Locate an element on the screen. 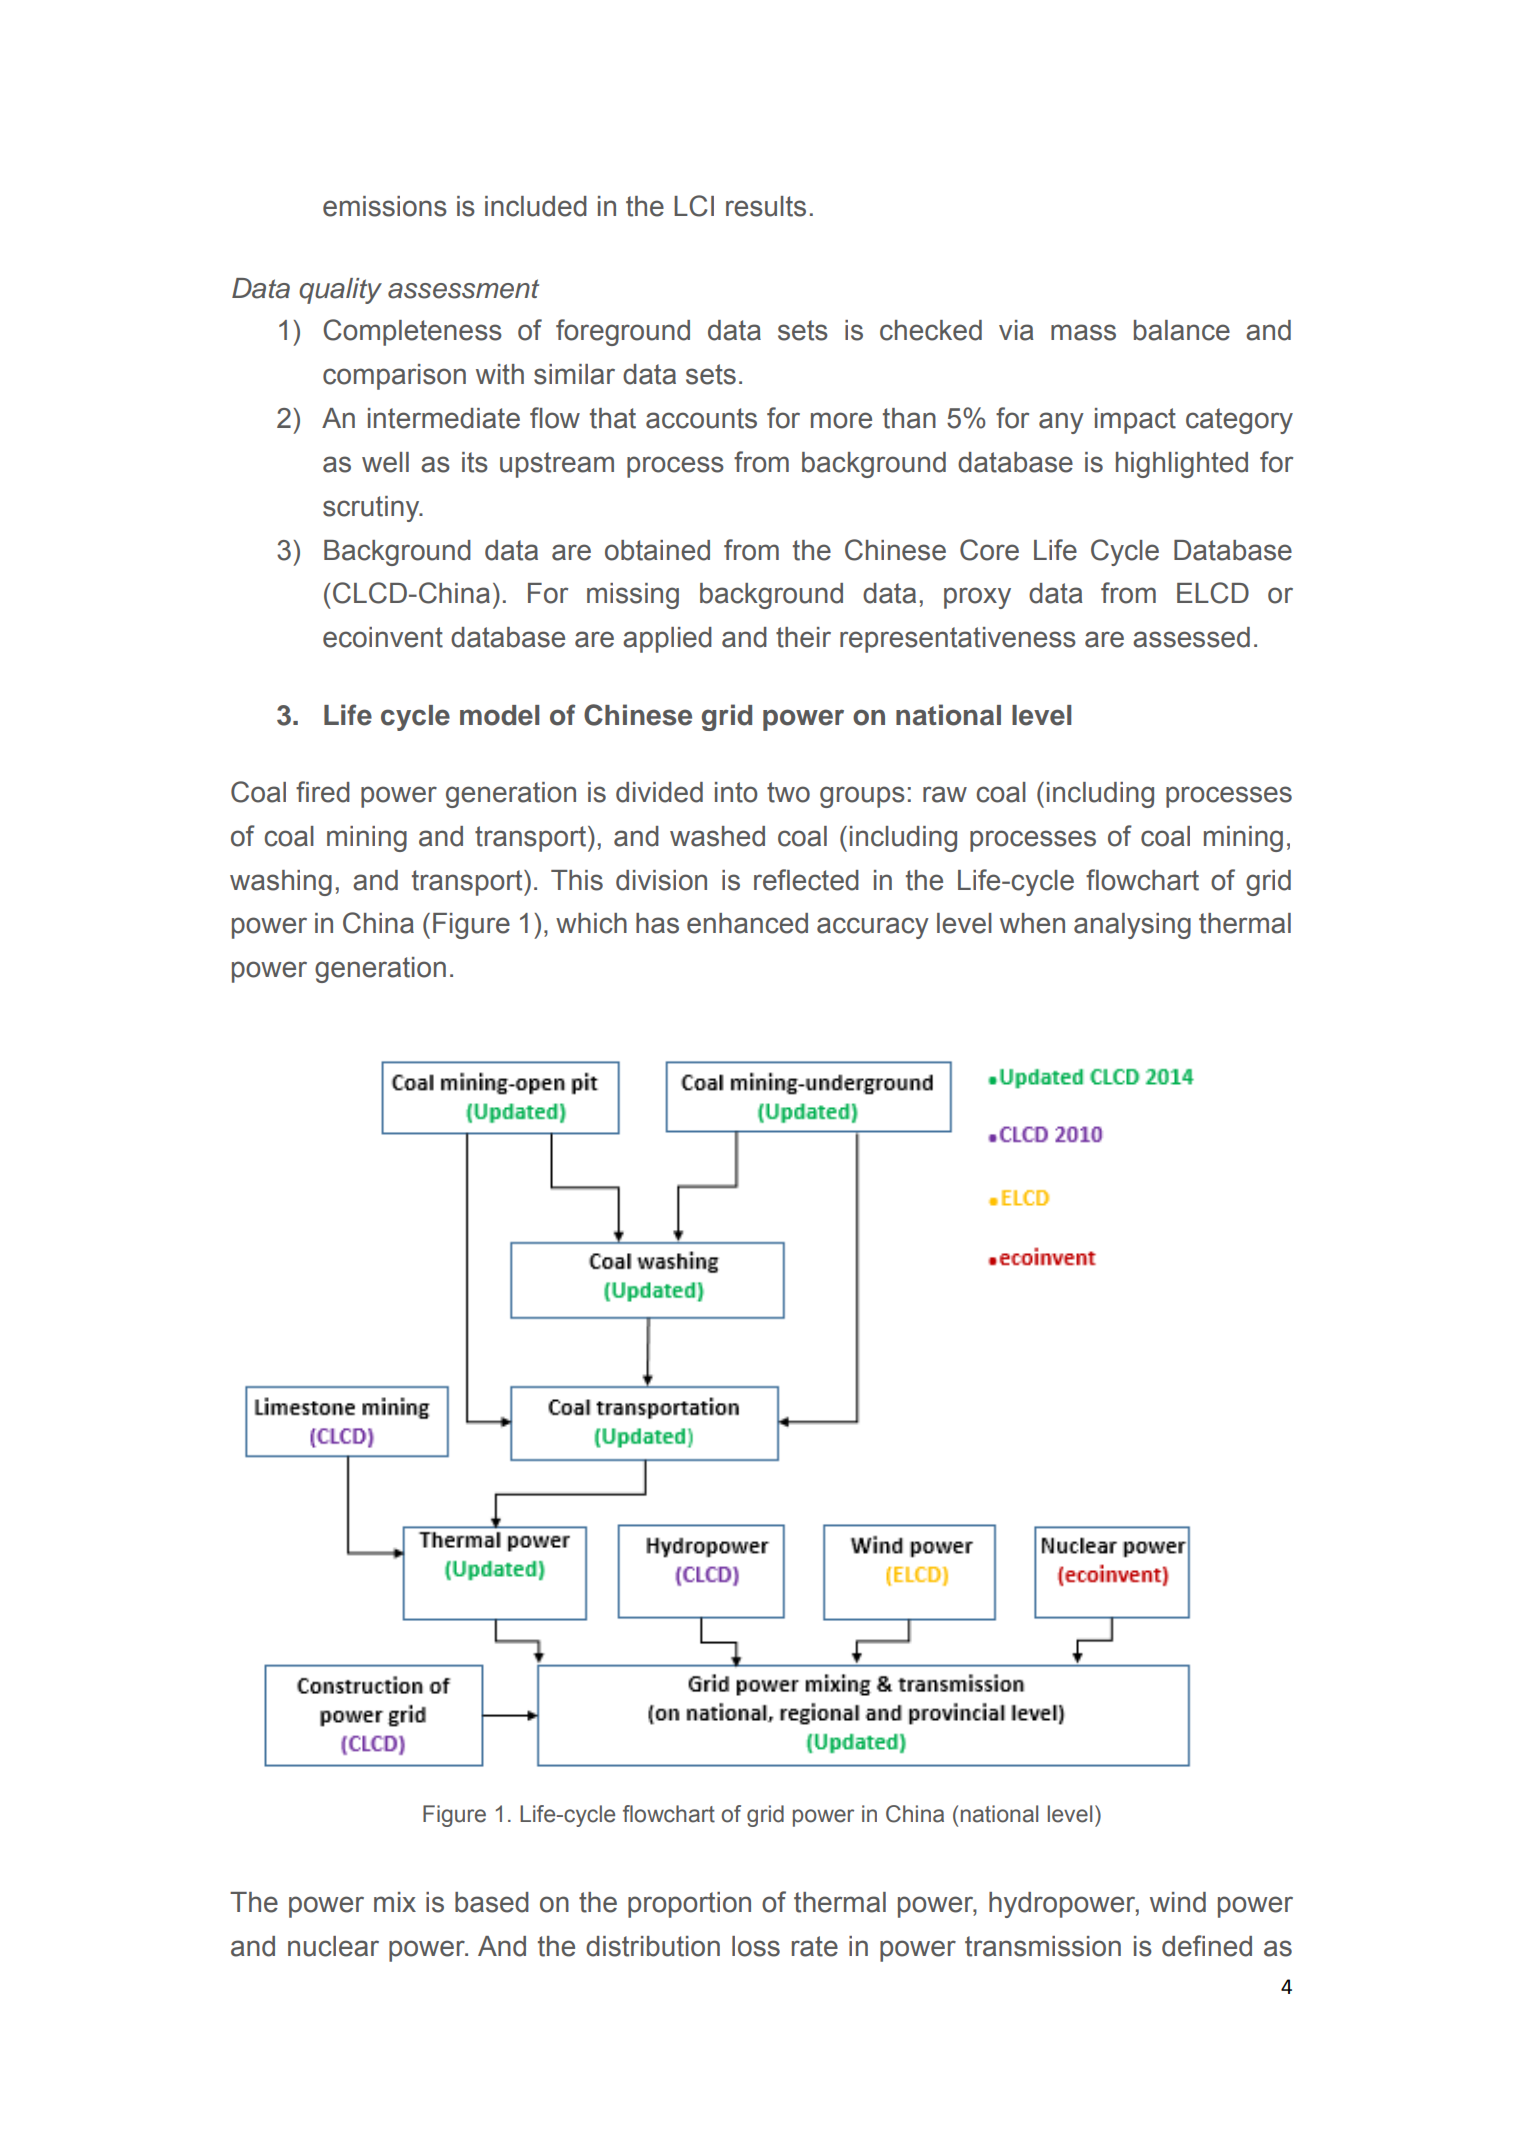 The height and width of the screenshot is (2155, 1523). nuclear is located at coordinates (333, 1946).
